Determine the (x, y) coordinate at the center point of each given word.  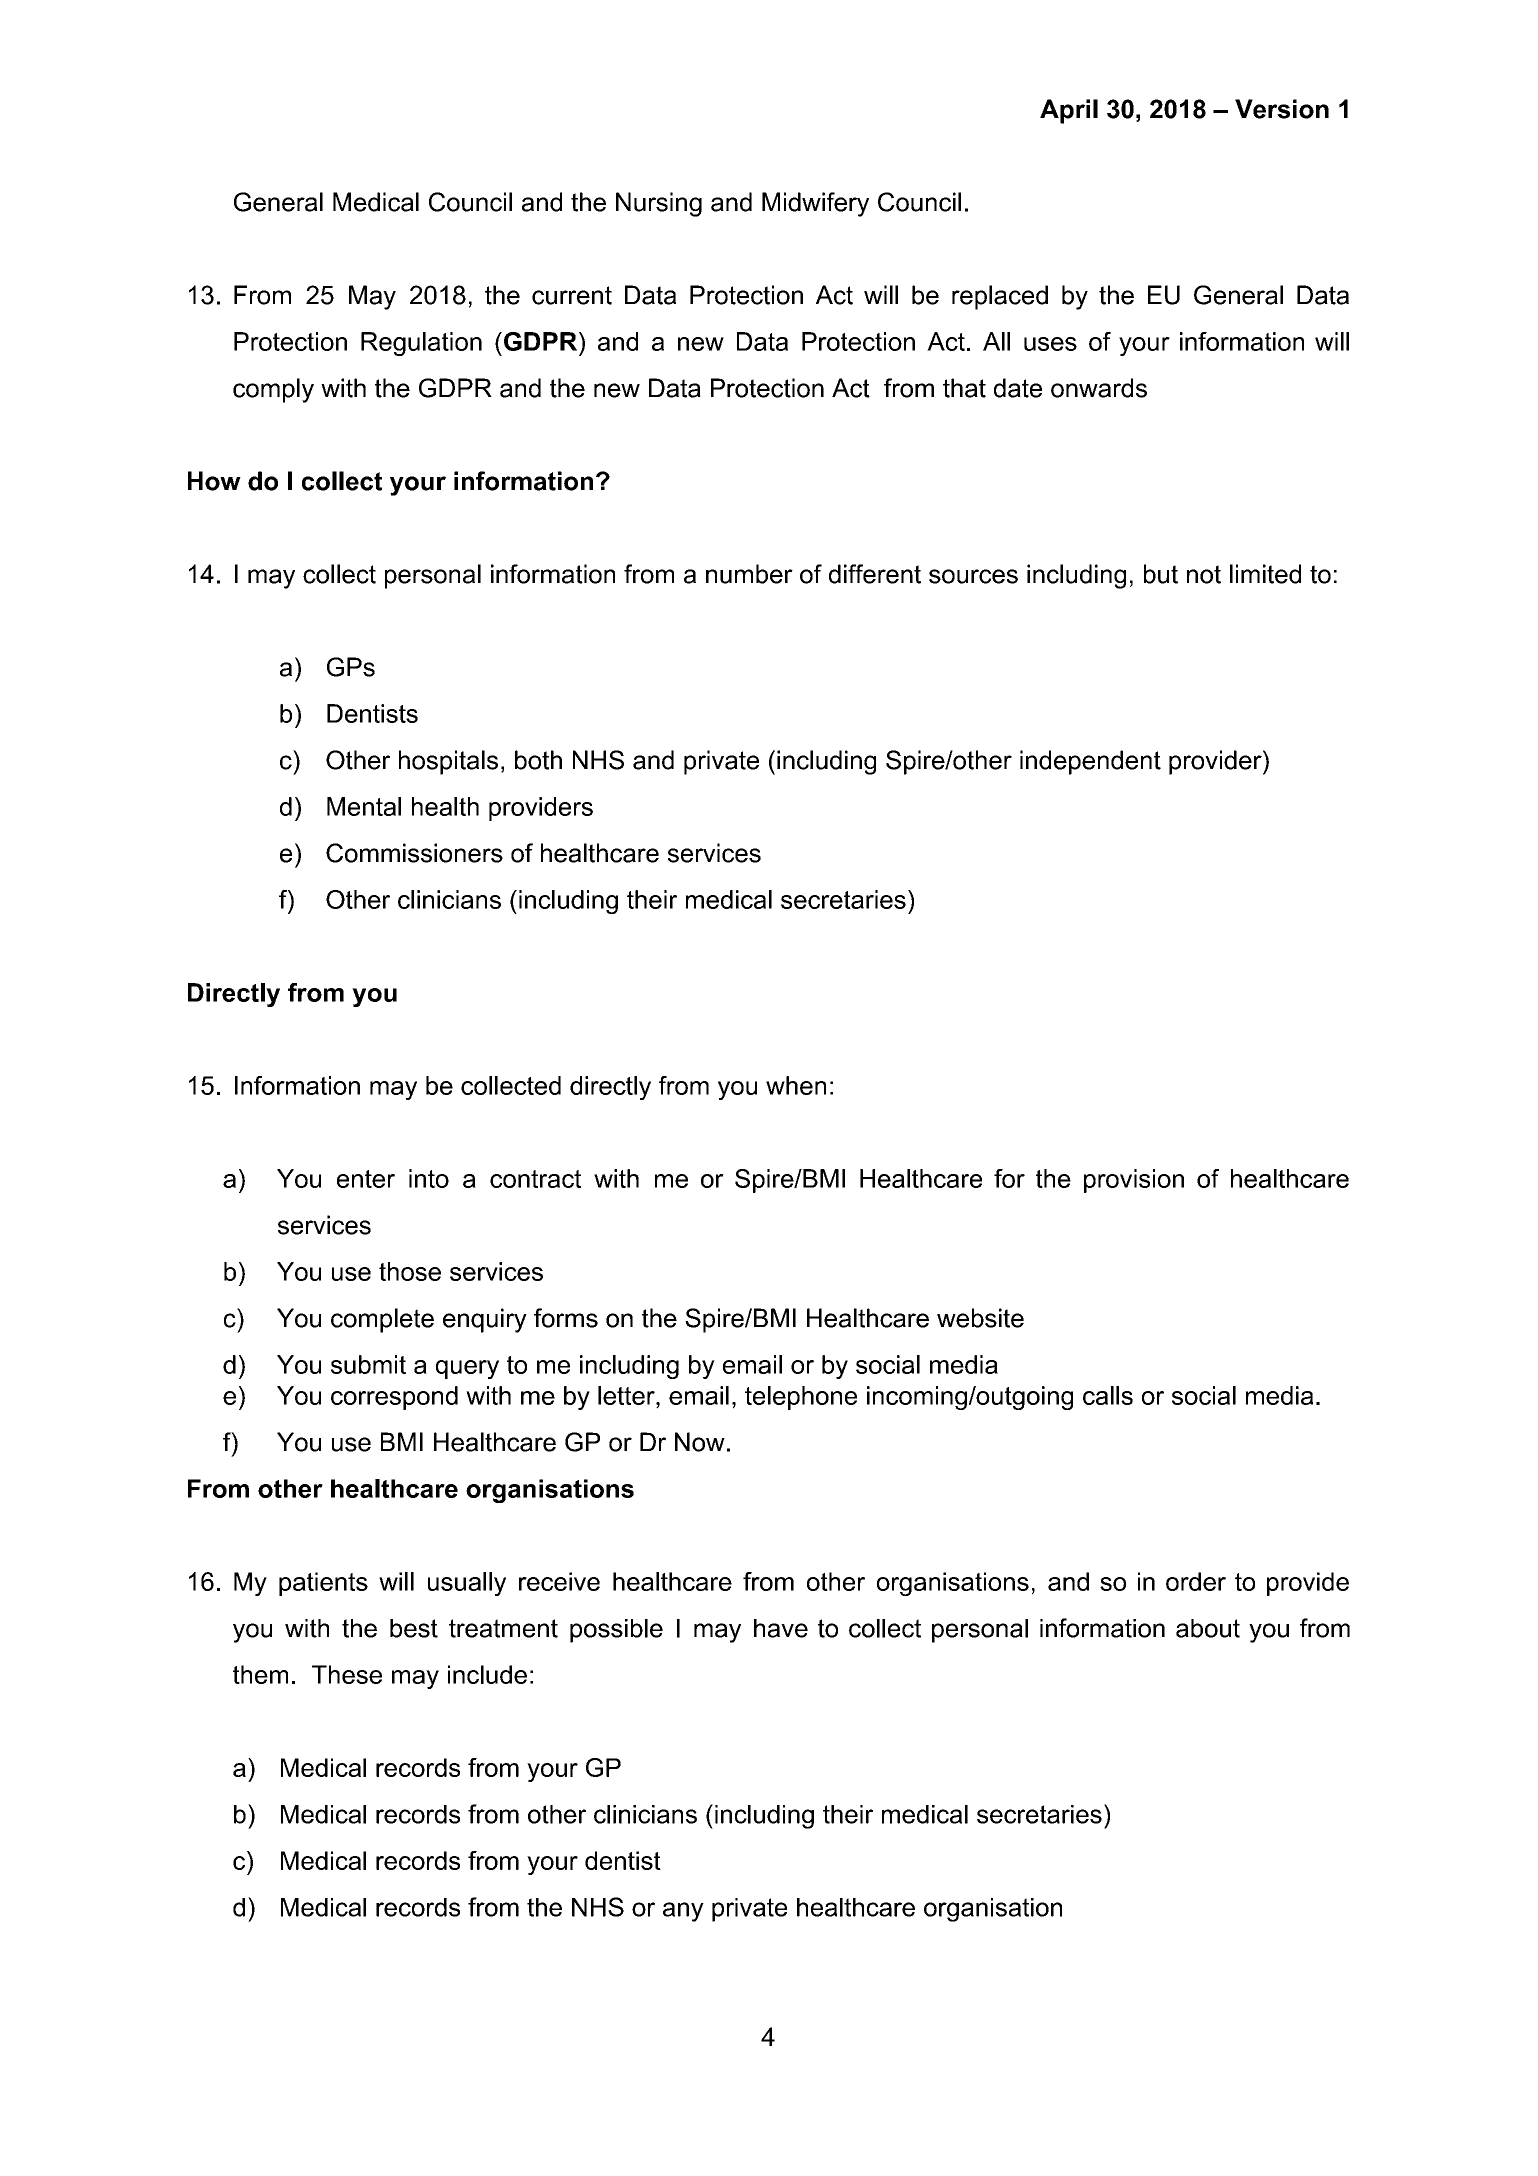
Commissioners (414, 853)
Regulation (421, 344)
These (347, 1674)
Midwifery (815, 204)
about (1208, 1628)
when (796, 1085)
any (683, 1912)
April (1069, 111)
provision (1134, 1181)
